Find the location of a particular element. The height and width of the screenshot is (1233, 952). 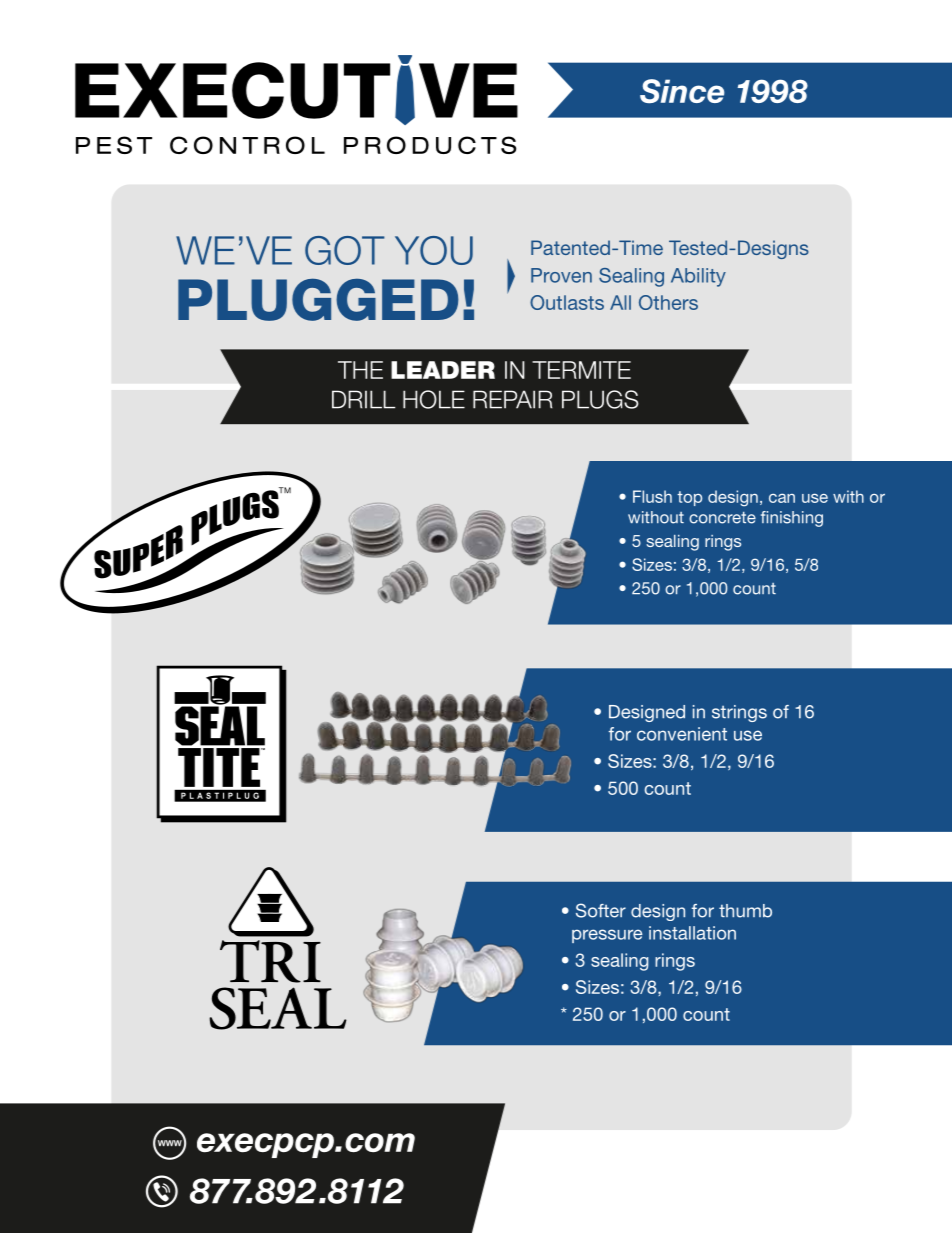

convenient is located at coordinates (682, 734).
